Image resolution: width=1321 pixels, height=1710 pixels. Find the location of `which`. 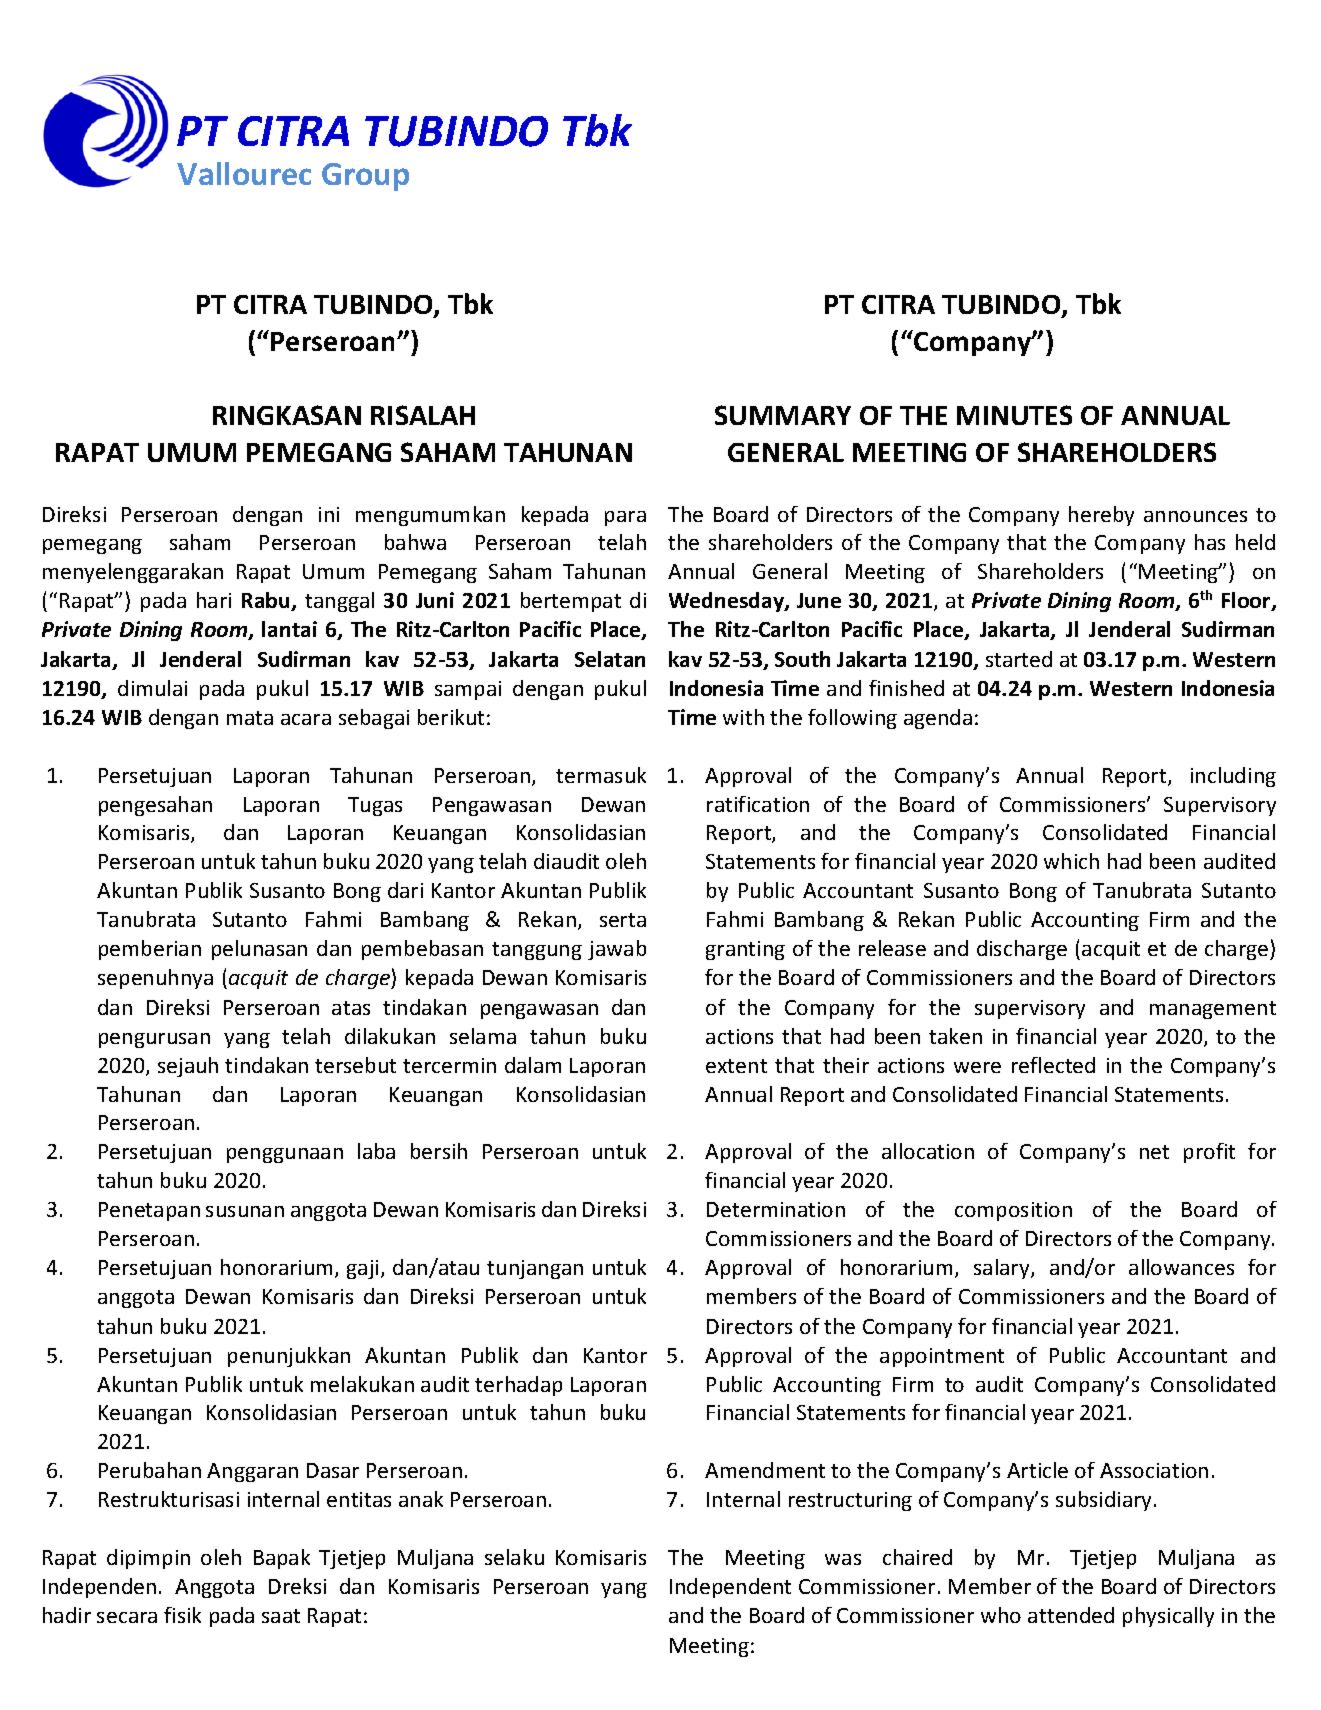

which is located at coordinates (1071, 861).
